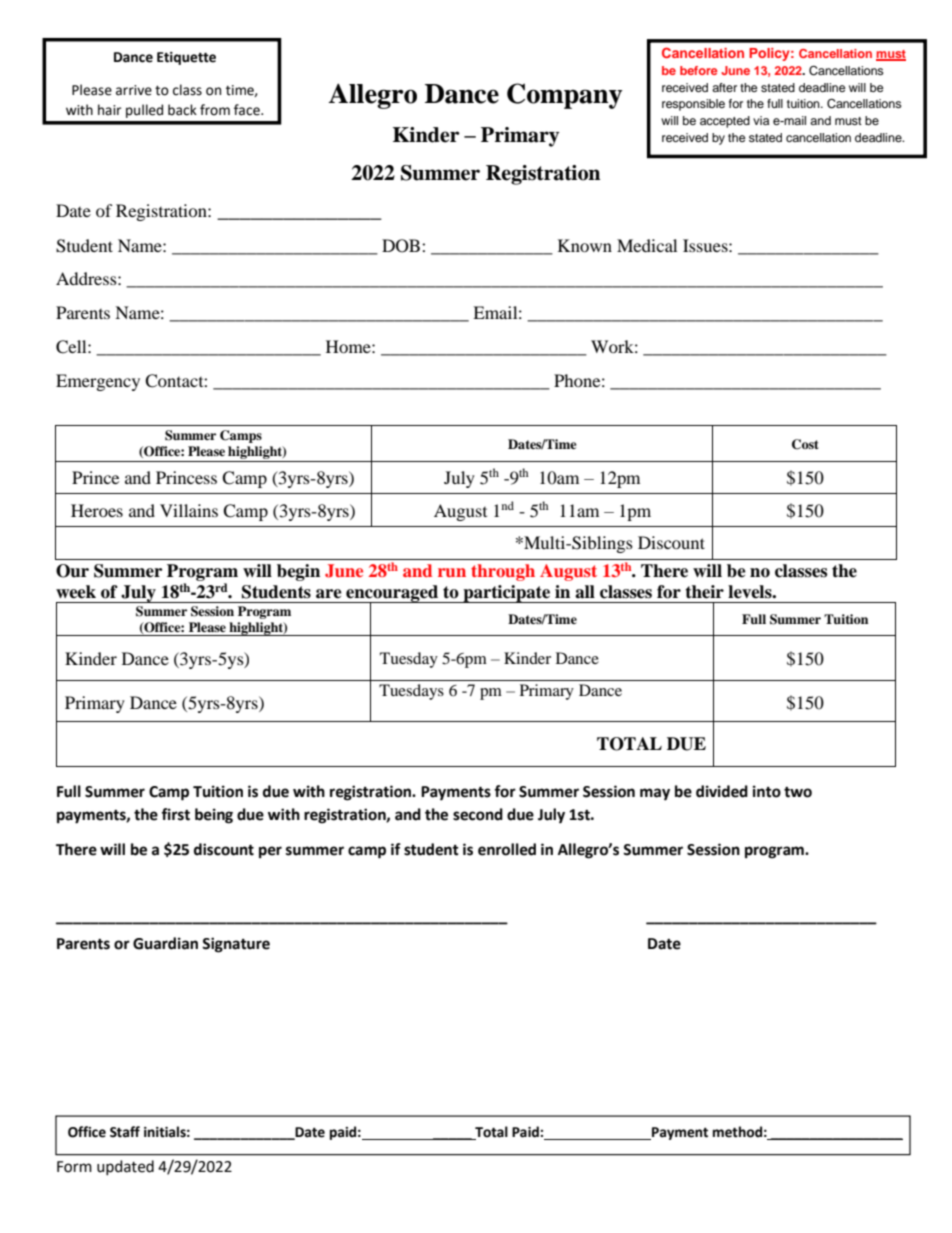 The height and width of the screenshot is (1233, 952). I want to click on their, so click(704, 592).
